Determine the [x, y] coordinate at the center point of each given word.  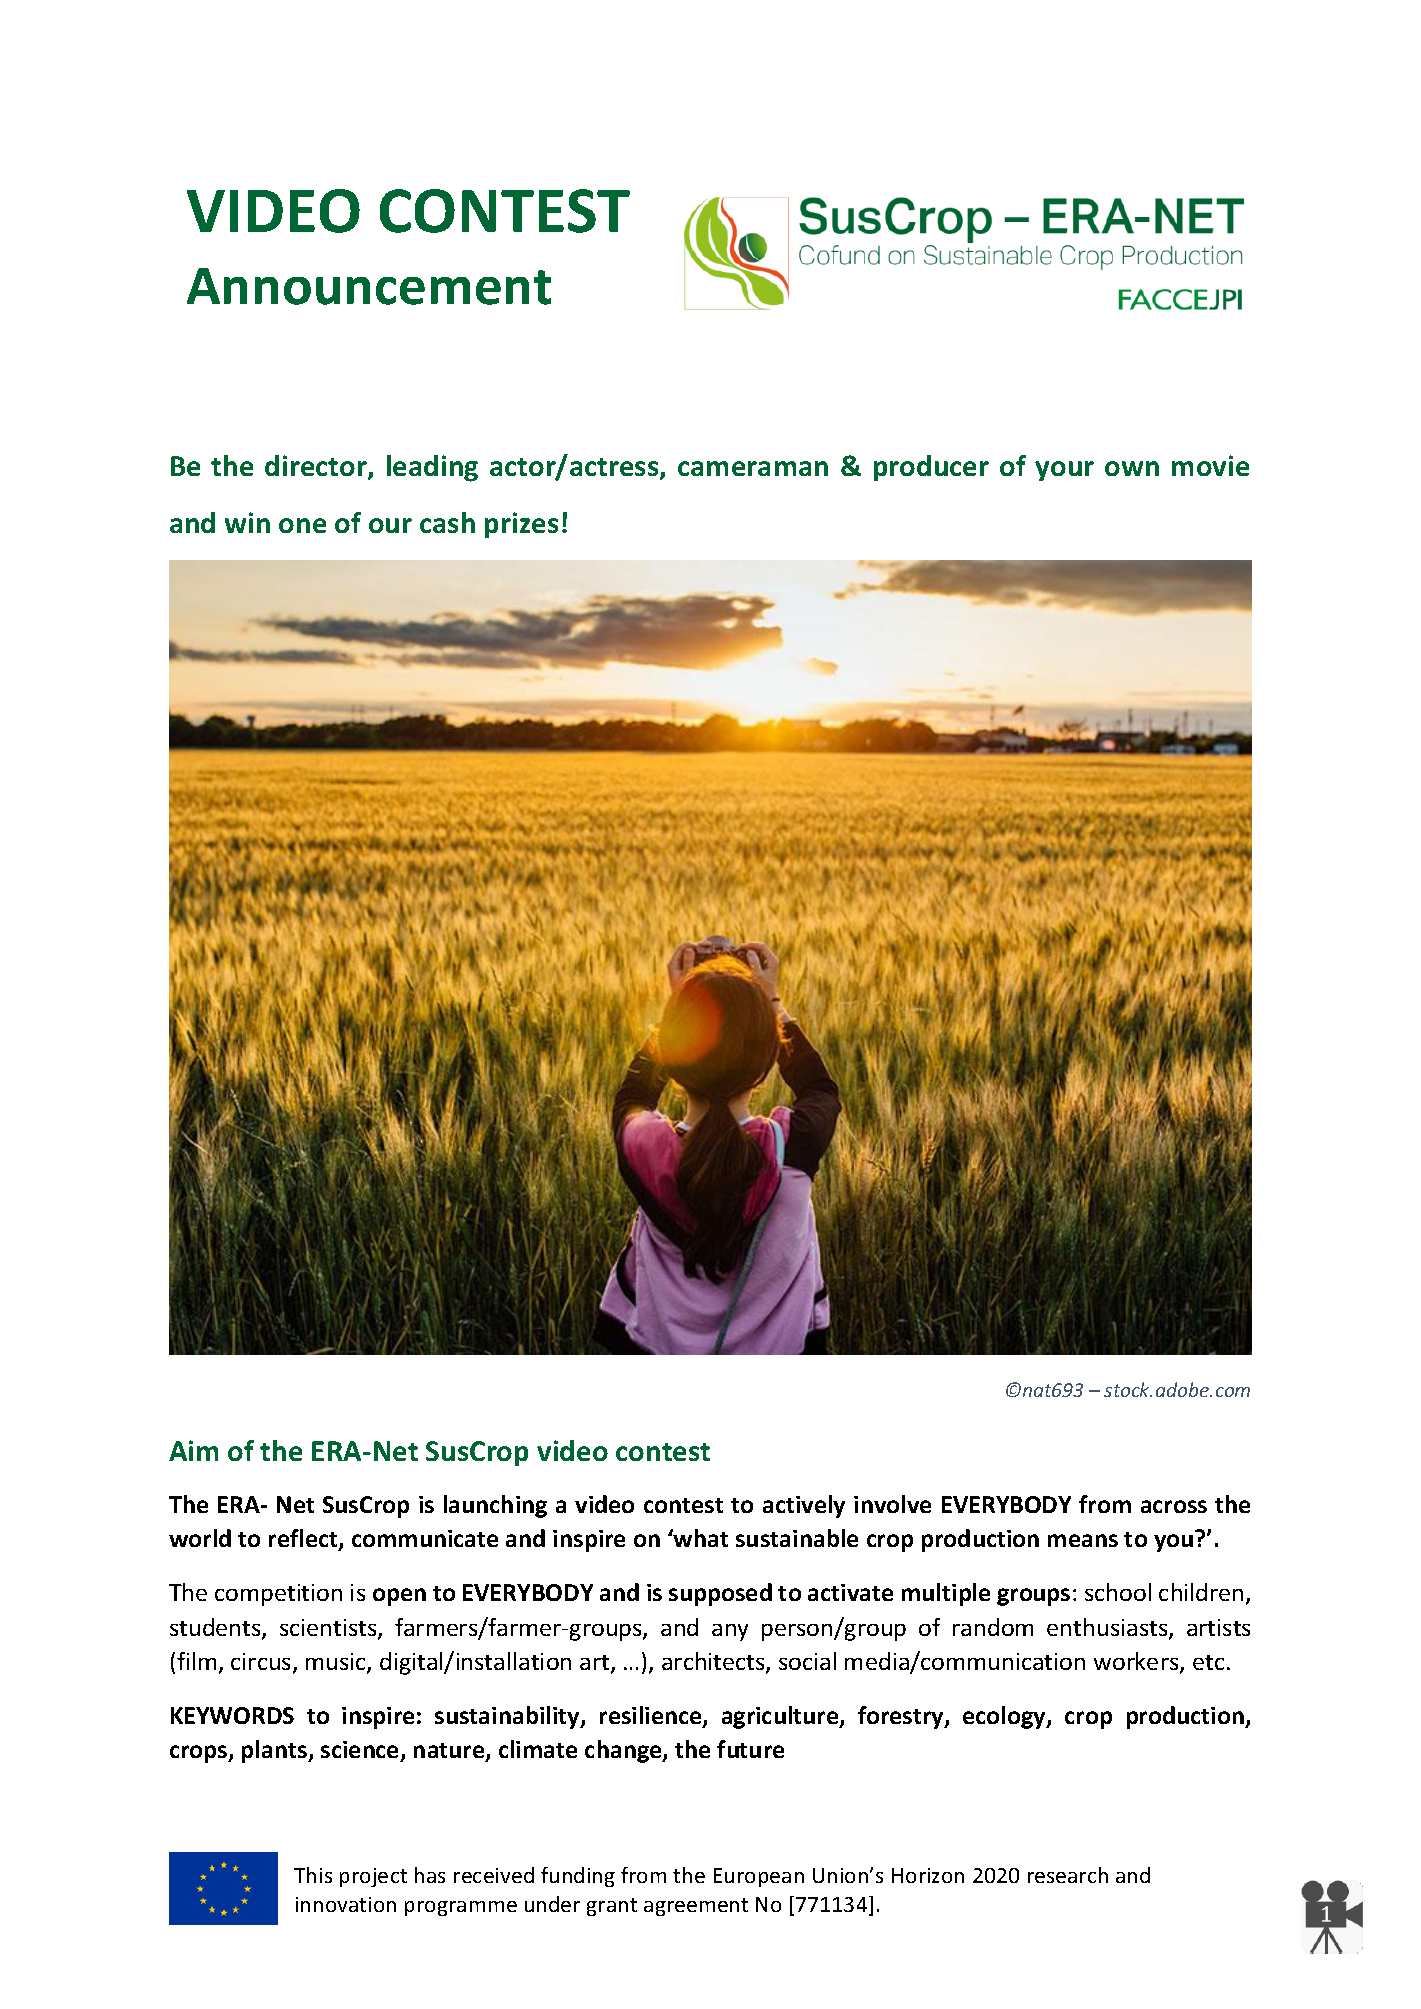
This [313, 1875]
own [1132, 468]
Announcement [369, 286]
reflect [304, 1539]
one [302, 525]
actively [804, 1506]
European [759, 1877]
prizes [521, 525]
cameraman [753, 468]
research [1068, 1875]
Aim [193, 1450]
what [700, 1538]
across [1174, 1506]
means [1083, 1540]
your [1064, 471]
